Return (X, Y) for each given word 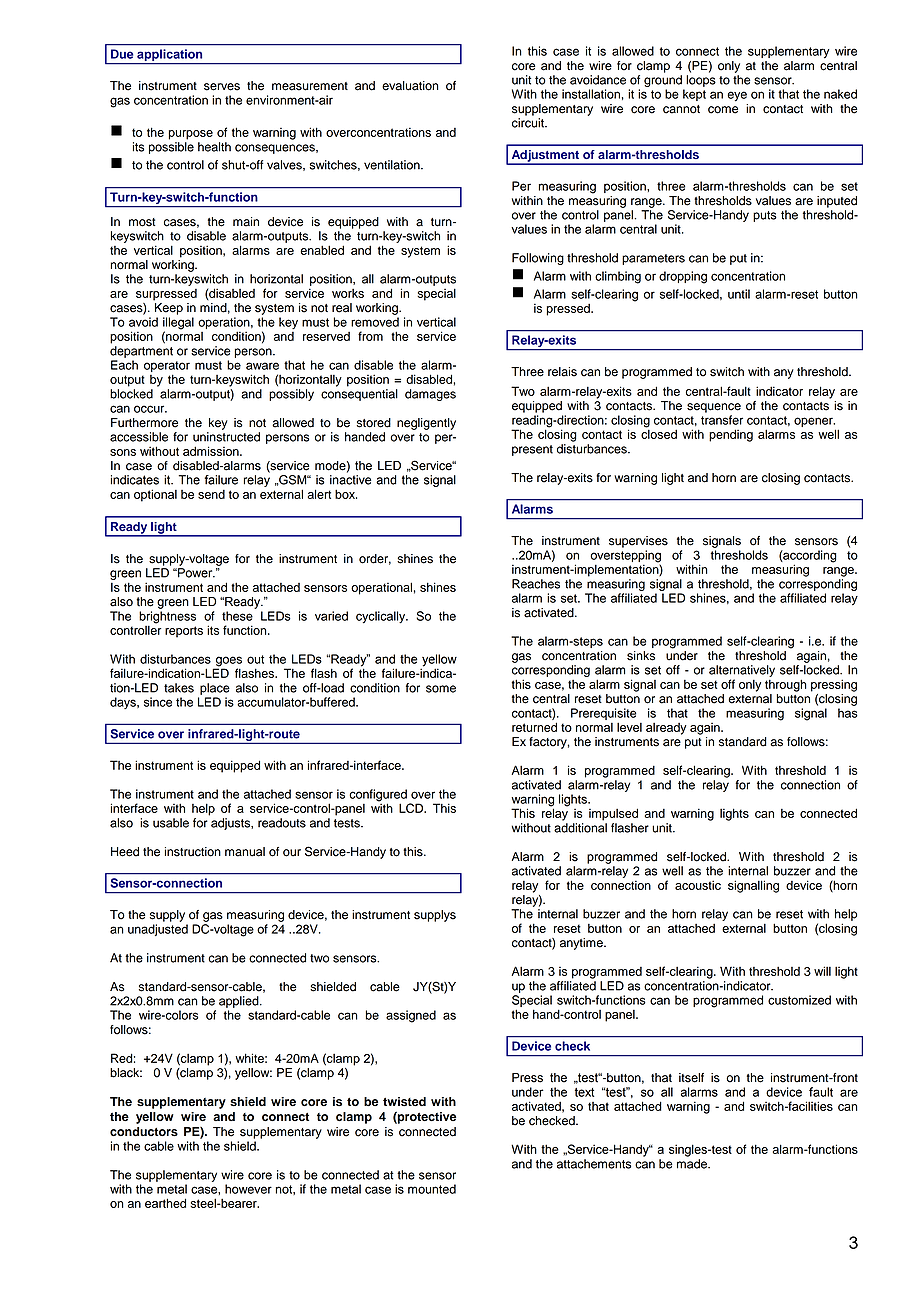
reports (184, 632)
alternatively (742, 671)
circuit (529, 123)
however (248, 1189)
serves (222, 87)
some (441, 689)
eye (737, 96)
